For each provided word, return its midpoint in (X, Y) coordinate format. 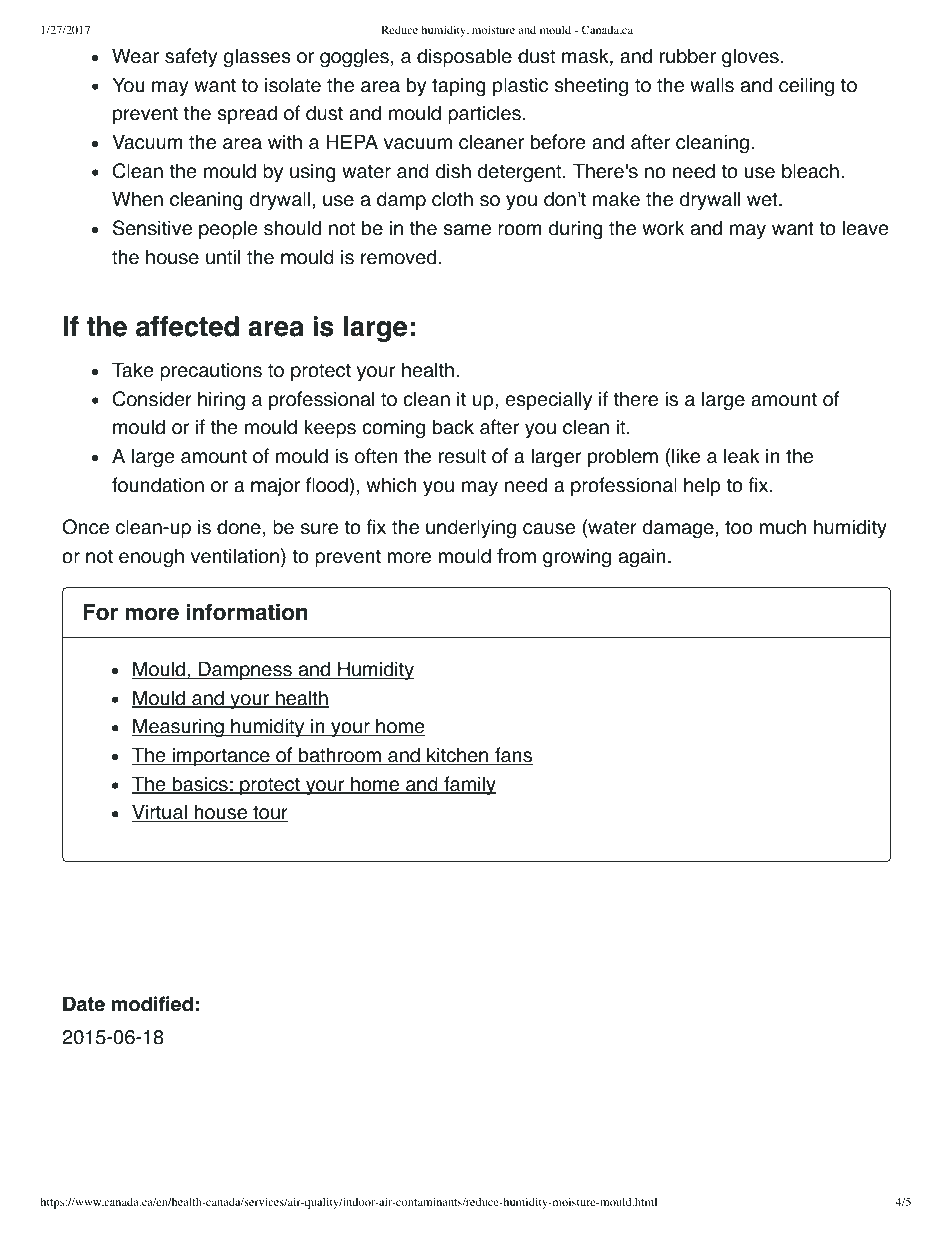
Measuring (179, 728)
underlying (471, 529)
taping (459, 87)
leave (865, 228)
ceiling (806, 87)
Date (84, 1004)
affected (187, 326)
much (782, 527)
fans (513, 756)
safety (191, 58)
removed (398, 257)
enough (151, 558)
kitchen (458, 756)
